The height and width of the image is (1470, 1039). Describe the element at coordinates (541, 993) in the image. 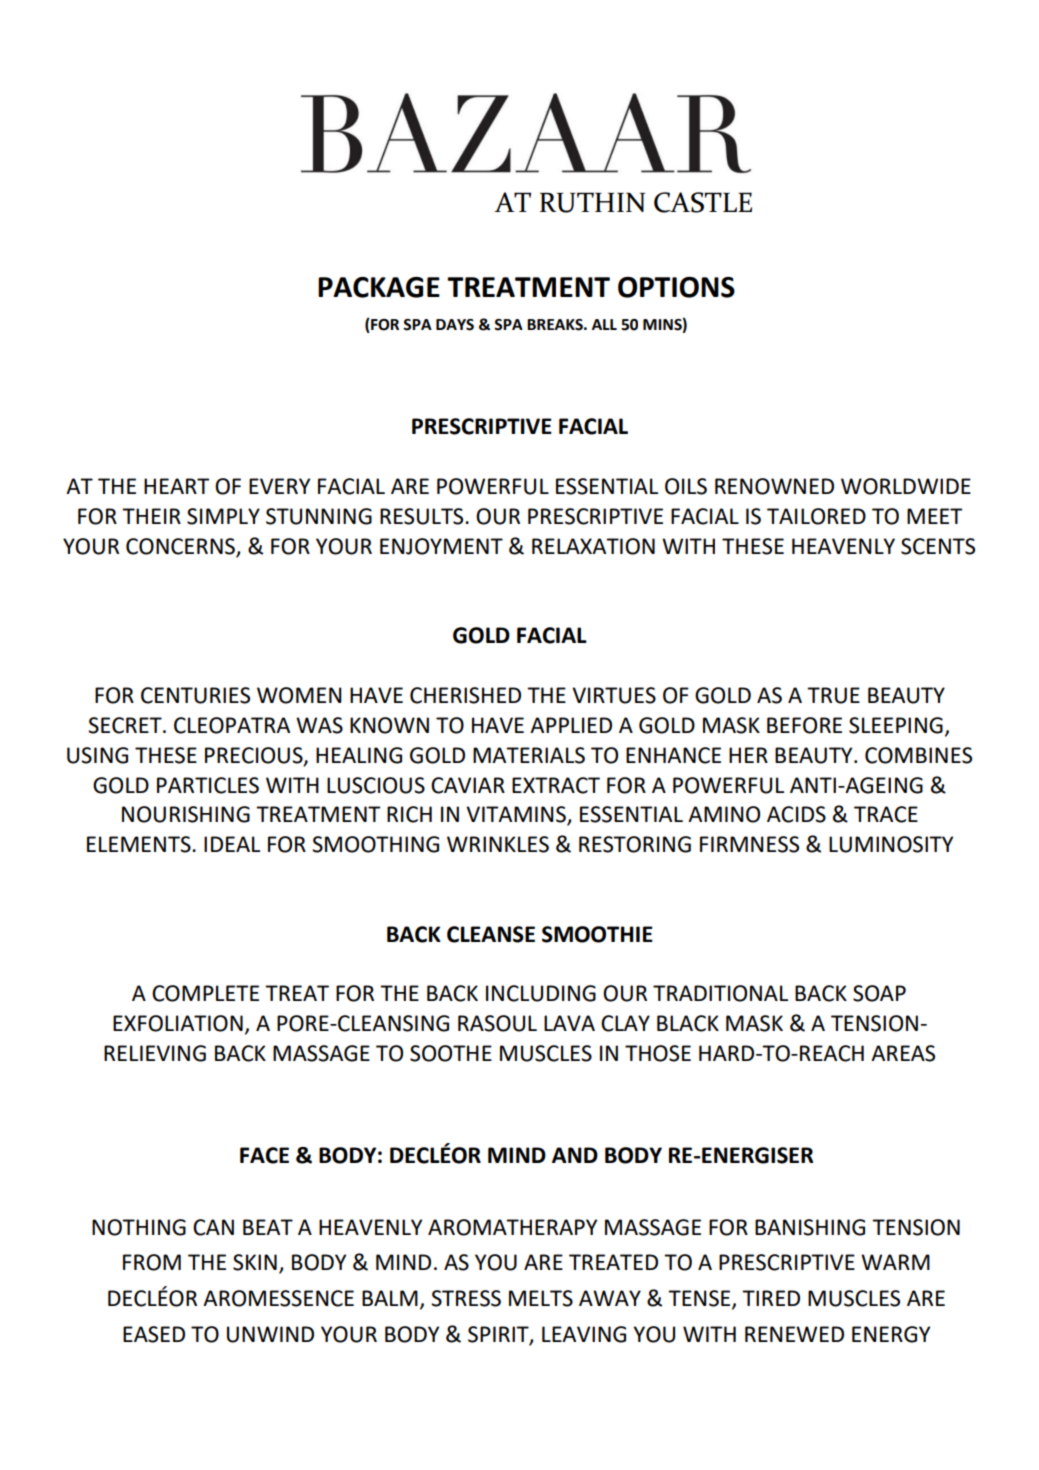

I see `INCLUDING` at that location.
